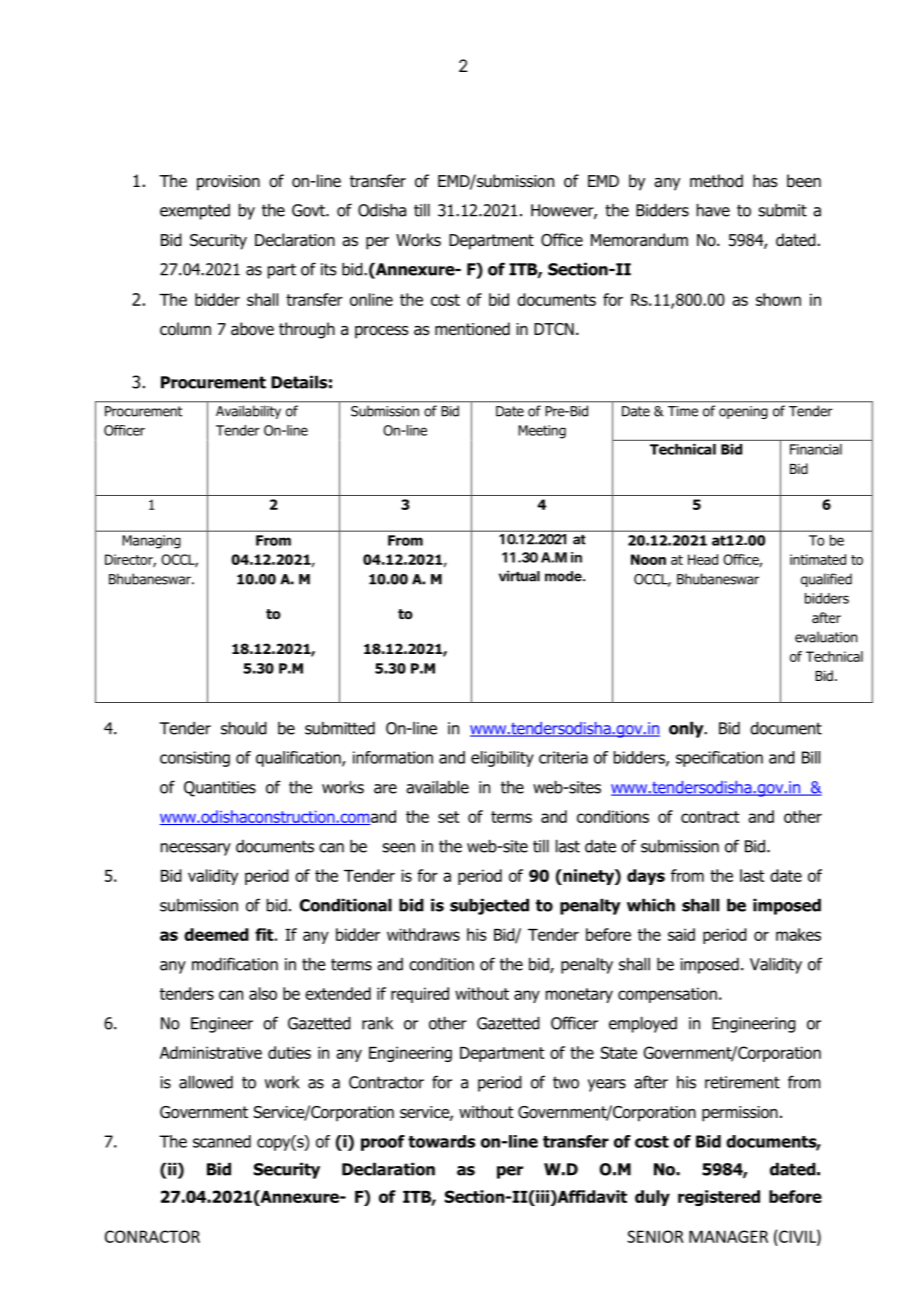 The width and height of the page is (924, 1307). What do you see at coordinates (502, 759) in the page?
I see `eligibility` at bounding box center [502, 759].
